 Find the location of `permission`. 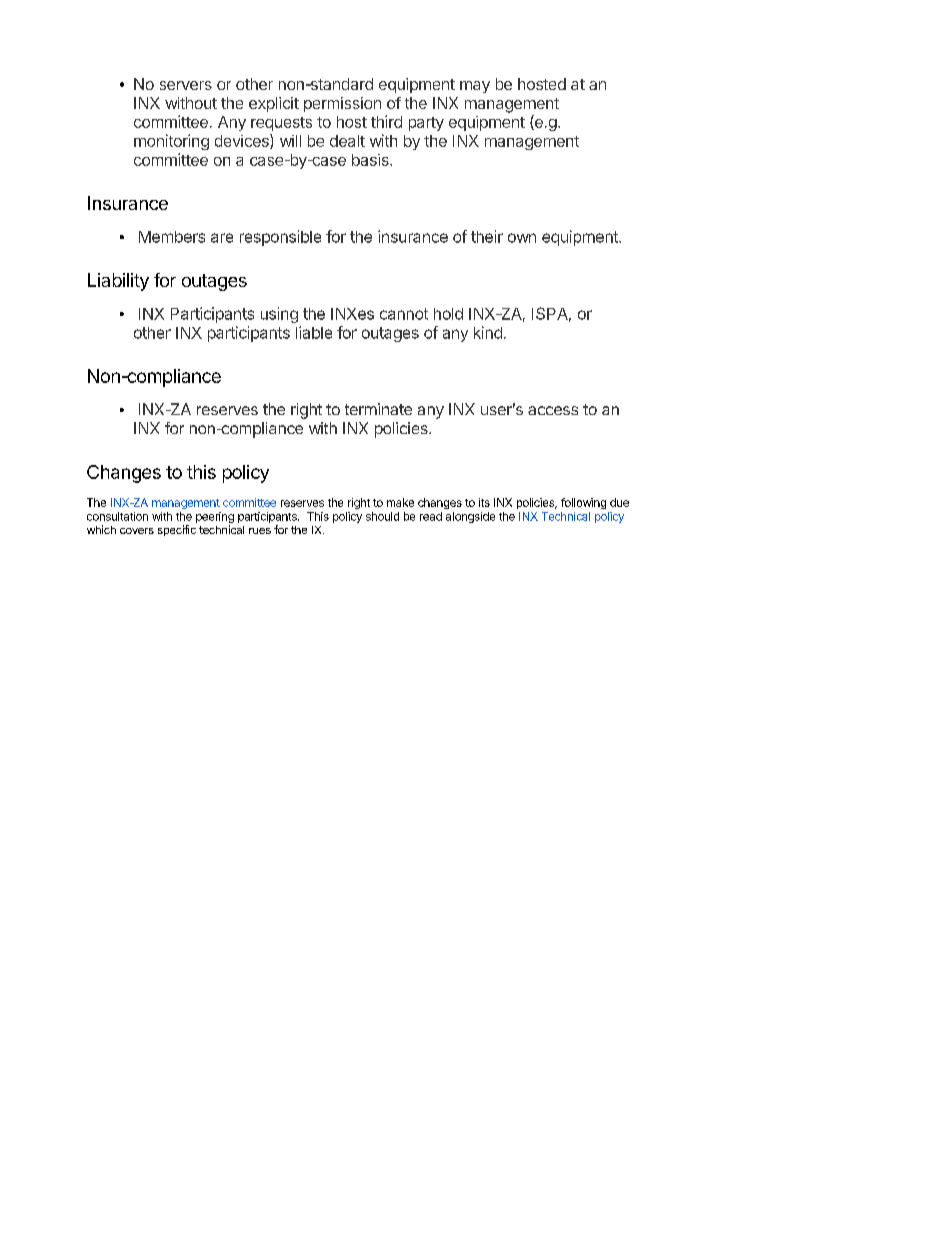

permission is located at coordinates (342, 104).
